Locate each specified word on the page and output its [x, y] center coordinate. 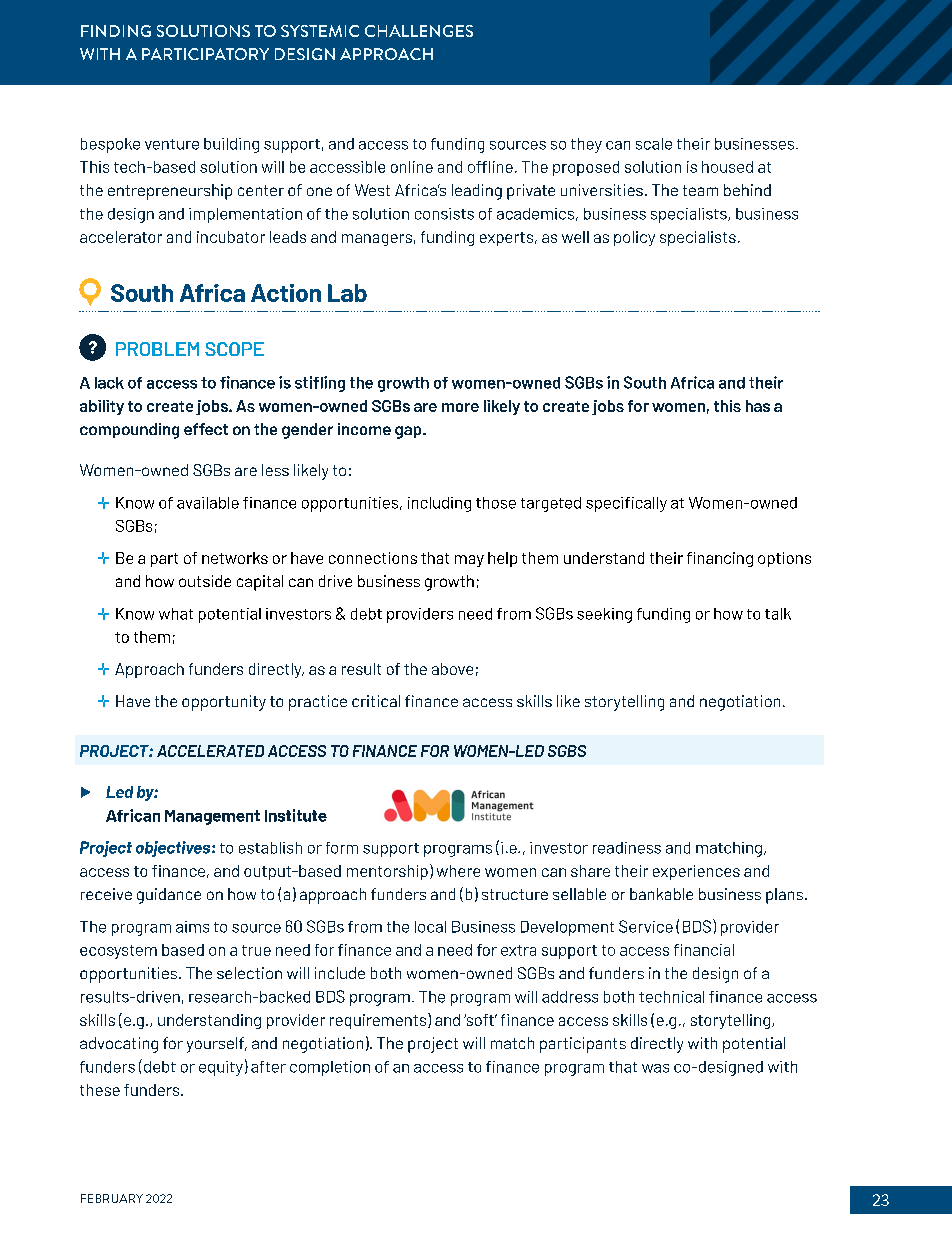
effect [206, 429]
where [458, 871]
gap [409, 432]
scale [654, 144]
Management [212, 817]
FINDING [116, 31]
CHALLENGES [419, 31]
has [758, 406]
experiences [696, 872]
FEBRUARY [112, 1198]
